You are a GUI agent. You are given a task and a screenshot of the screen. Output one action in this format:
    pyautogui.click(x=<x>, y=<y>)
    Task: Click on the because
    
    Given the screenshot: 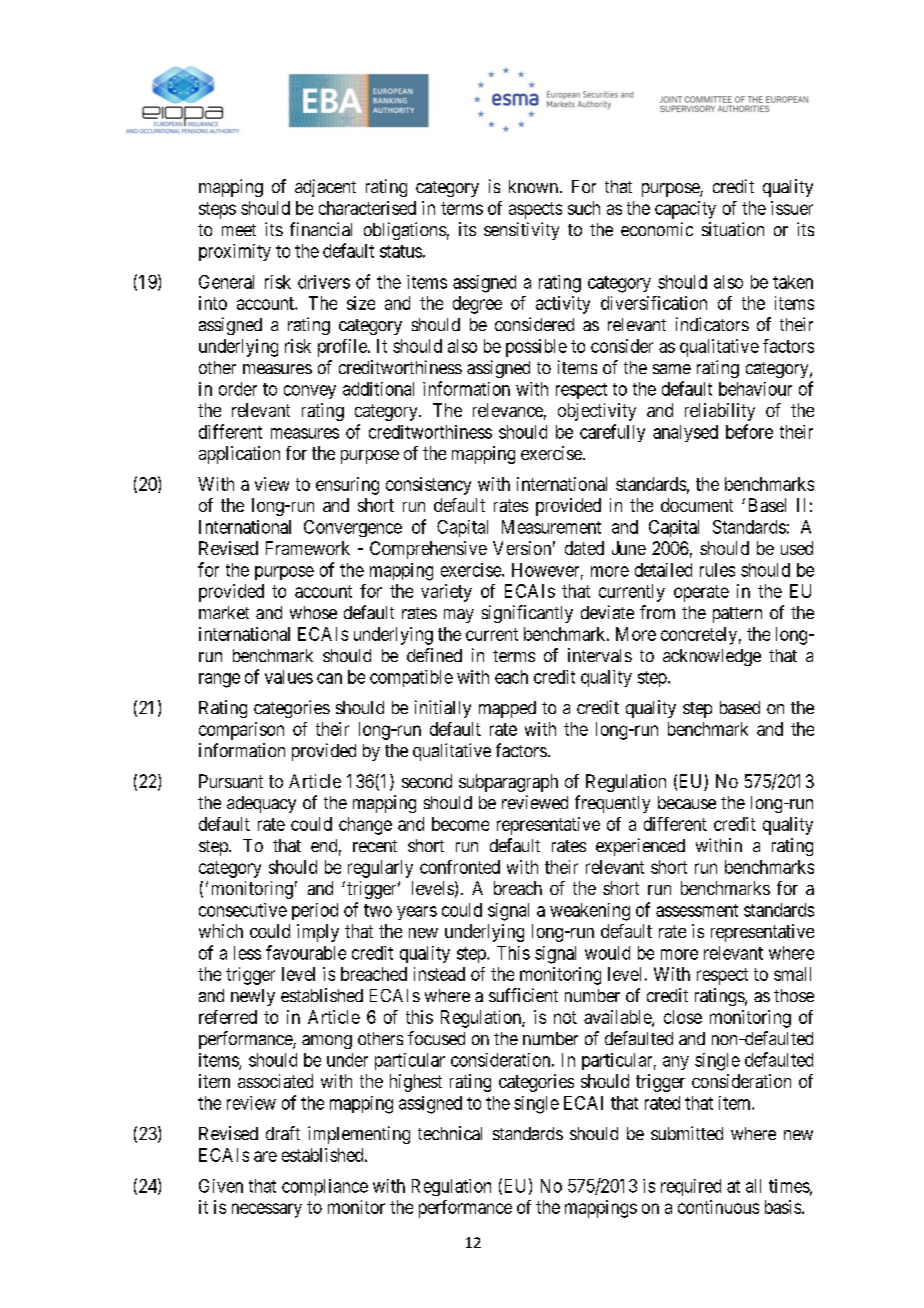 What is the action you would take?
    pyautogui.click(x=687, y=802)
